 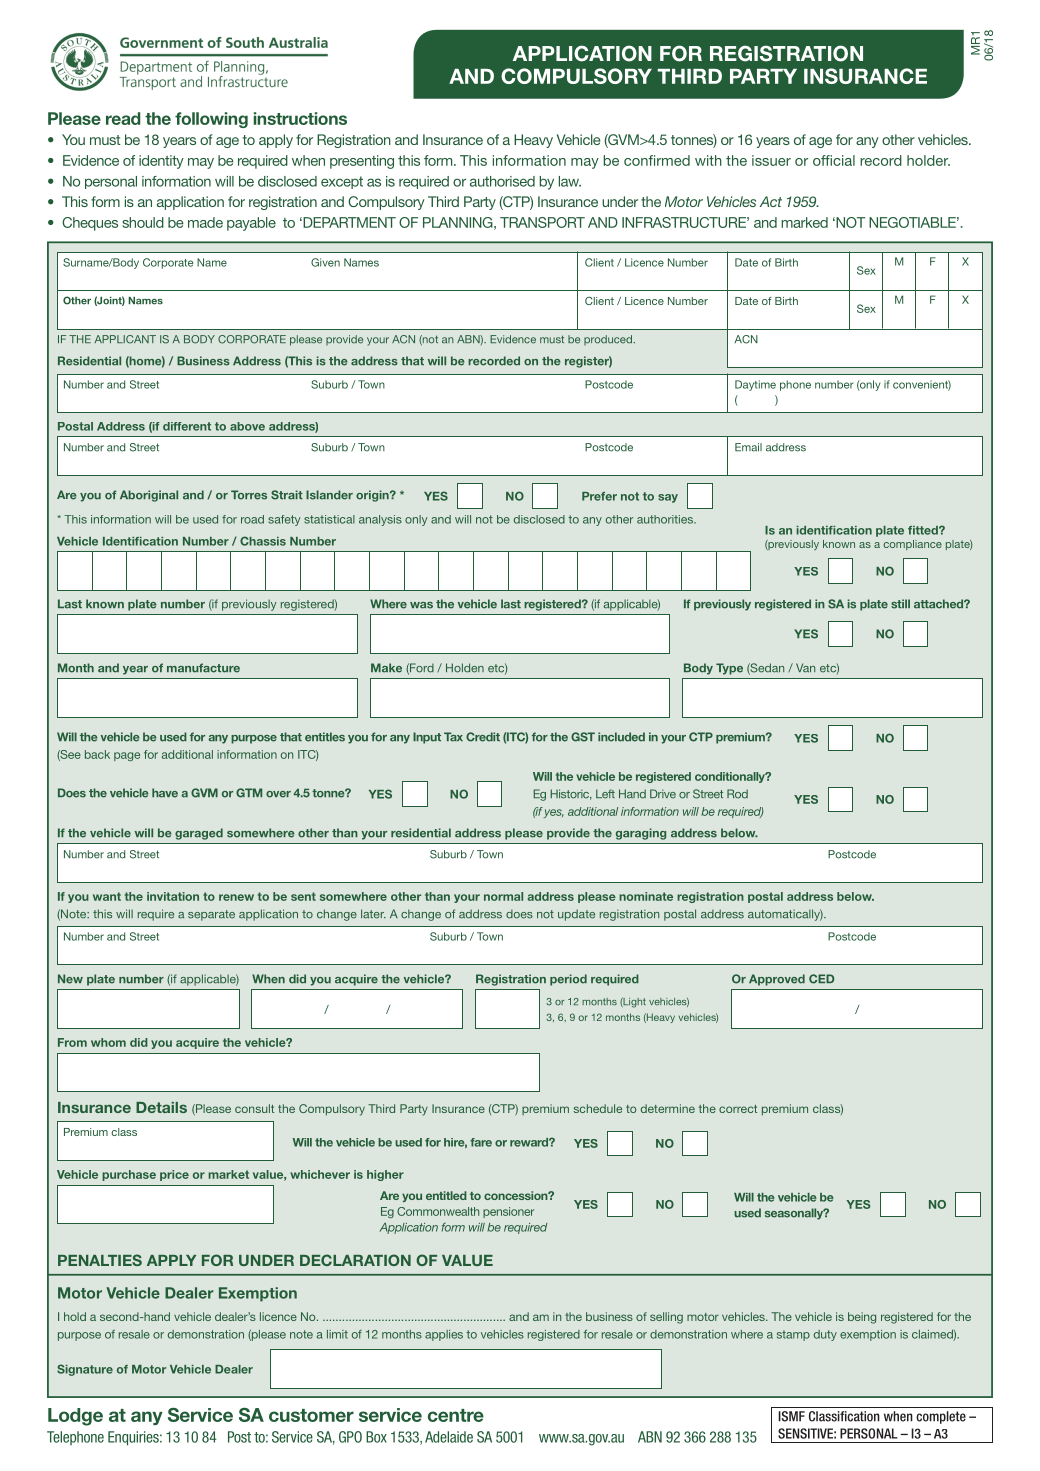 What do you see at coordinates (456, 1415) in the screenshot?
I see `centre` at bounding box center [456, 1415].
